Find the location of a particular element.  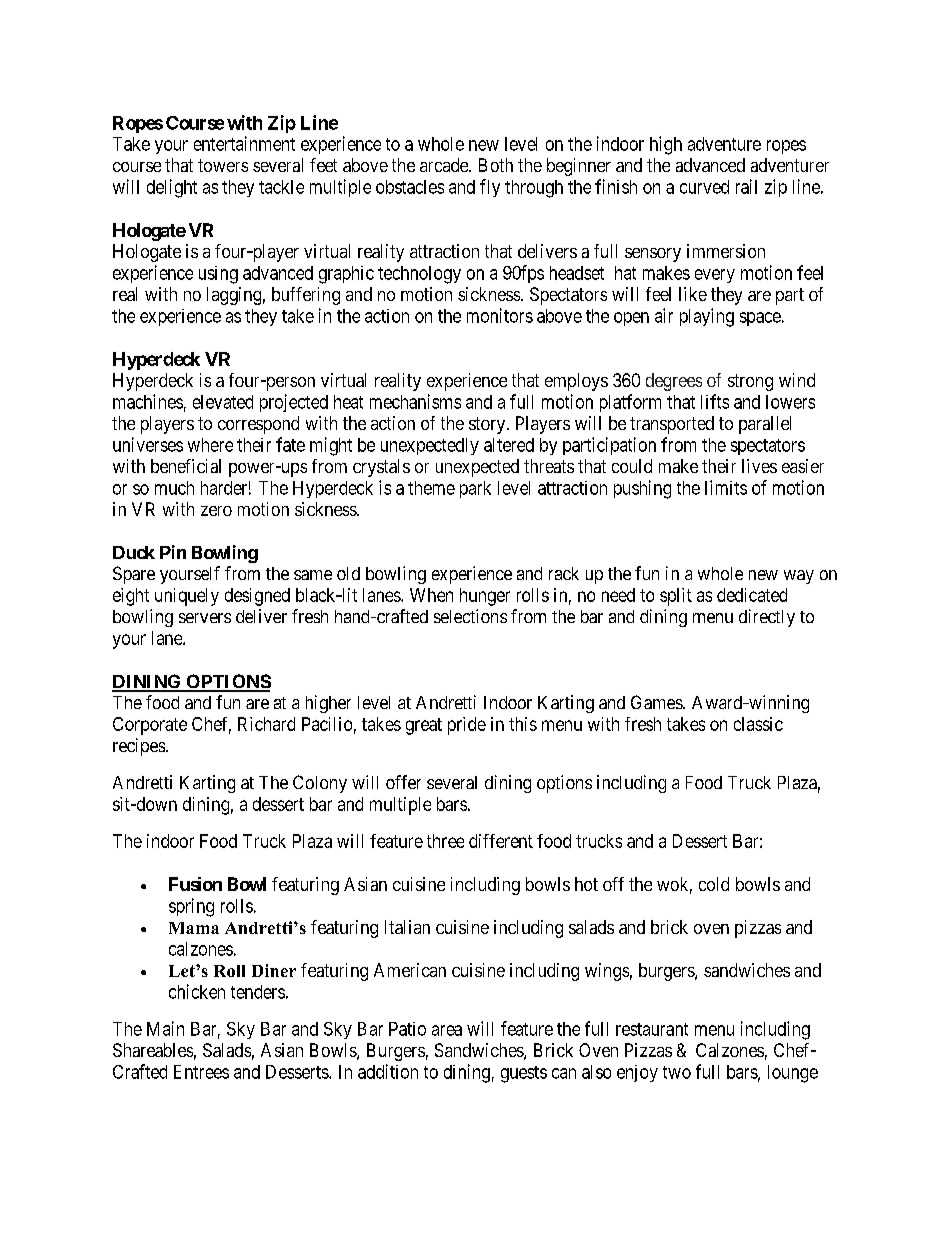

classic is located at coordinates (758, 724).
